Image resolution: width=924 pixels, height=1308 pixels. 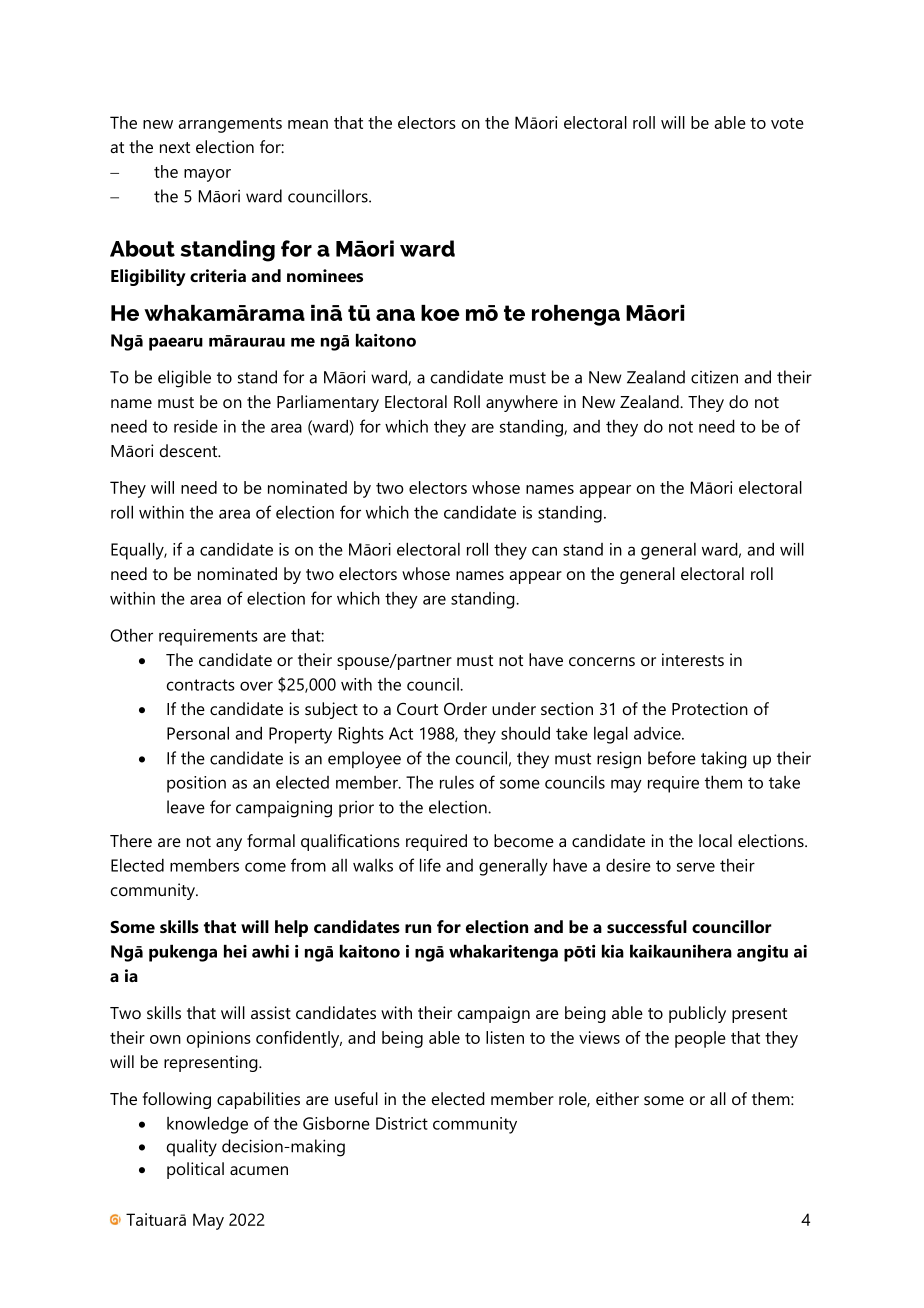 What do you see at coordinates (207, 1125) in the page?
I see `knowledge` at bounding box center [207, 1125].
